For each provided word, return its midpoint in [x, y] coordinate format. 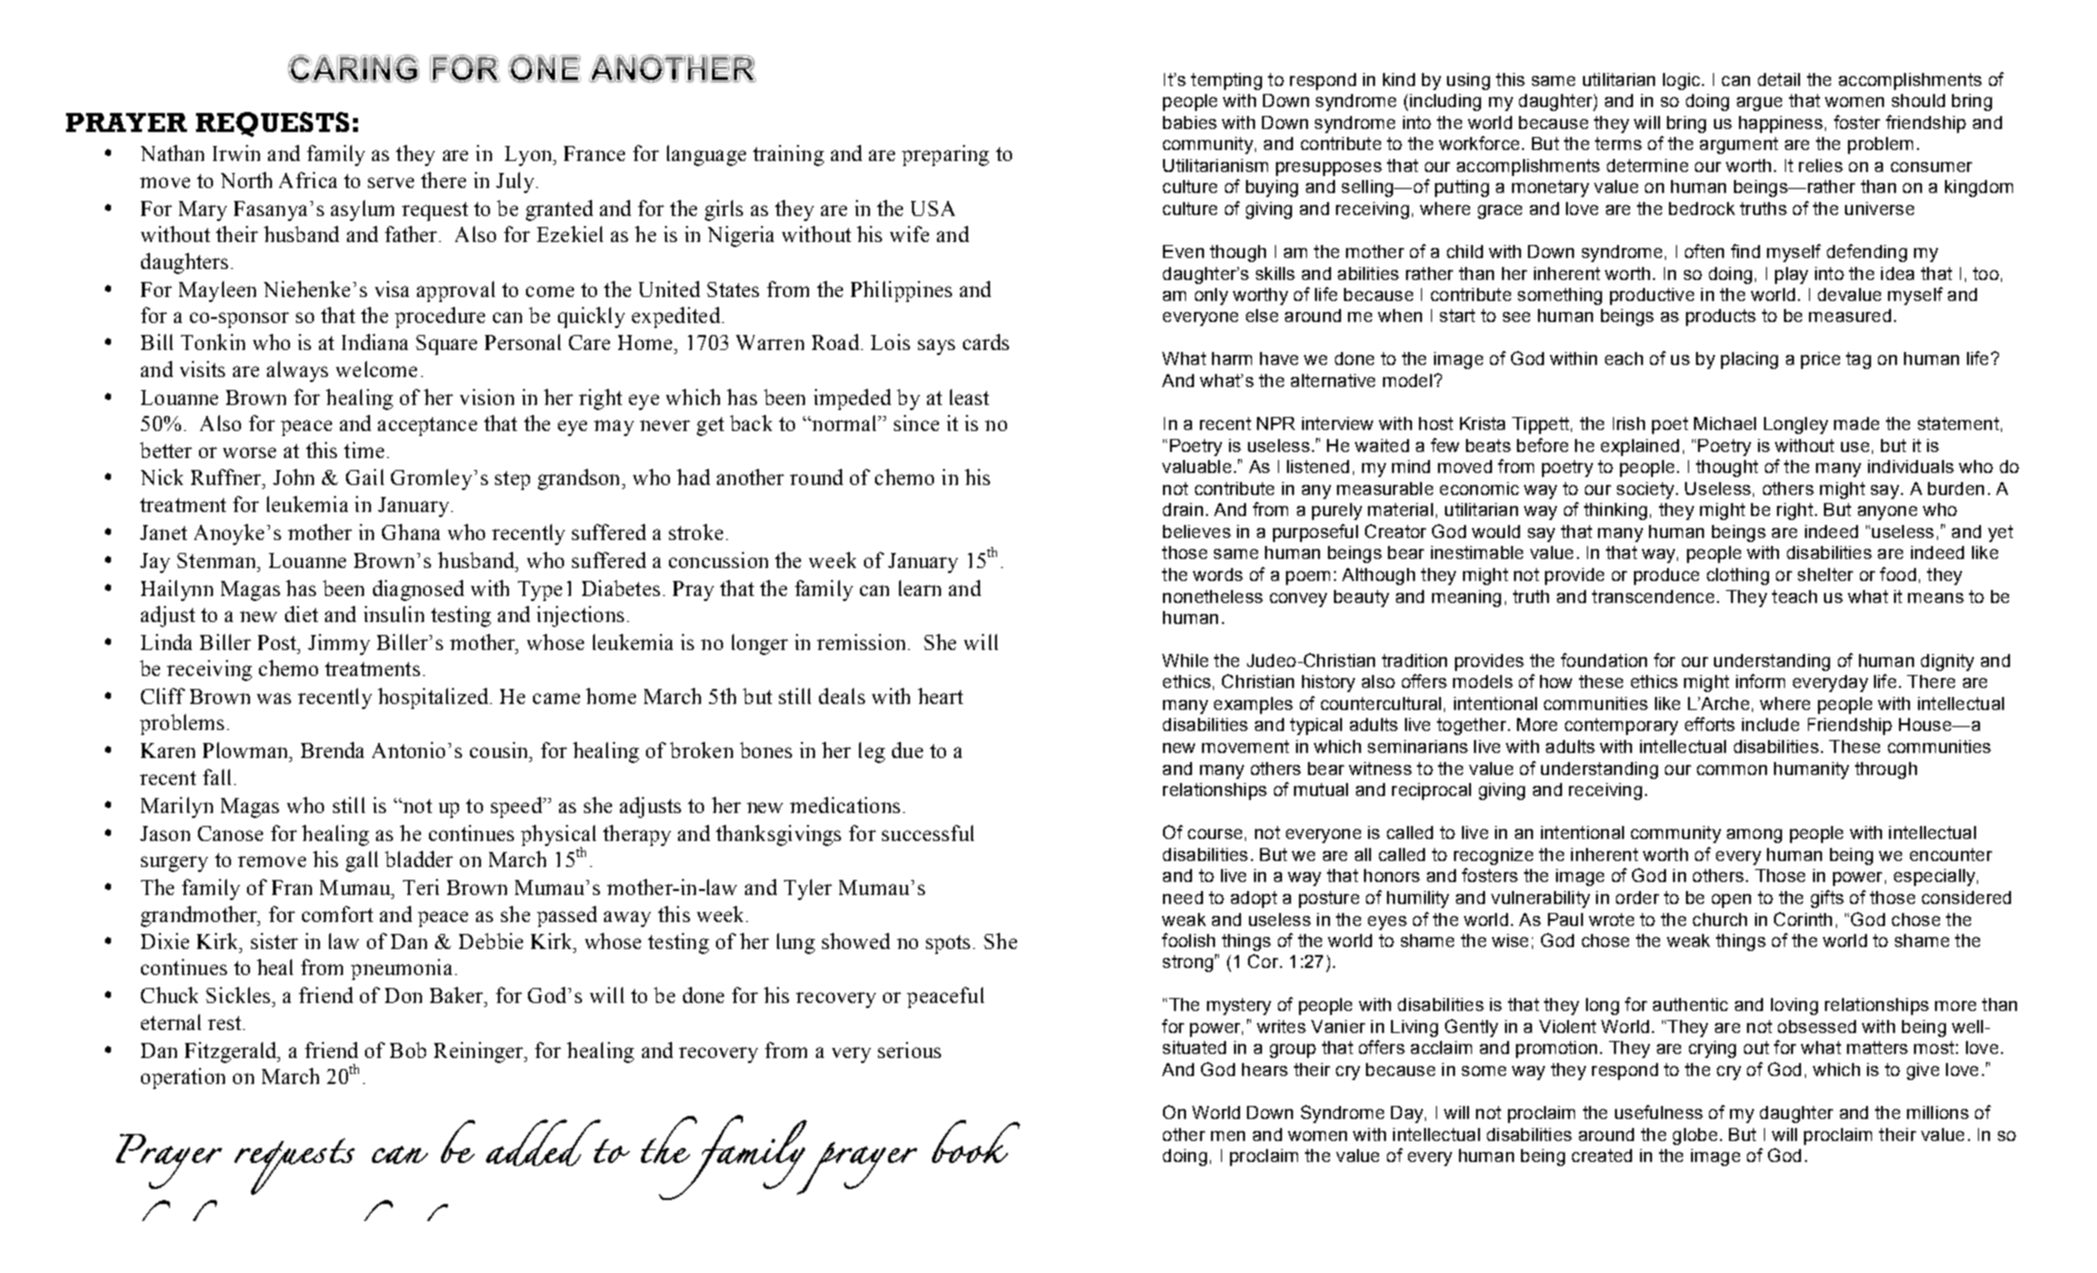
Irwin [236, 153]
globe [1695, 1136]
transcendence [1653, 596]
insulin [394, 614]
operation [183, 1078]
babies [1190, 122]
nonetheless [1213, 596]
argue [1759, 104]
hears [1265, 1069]
